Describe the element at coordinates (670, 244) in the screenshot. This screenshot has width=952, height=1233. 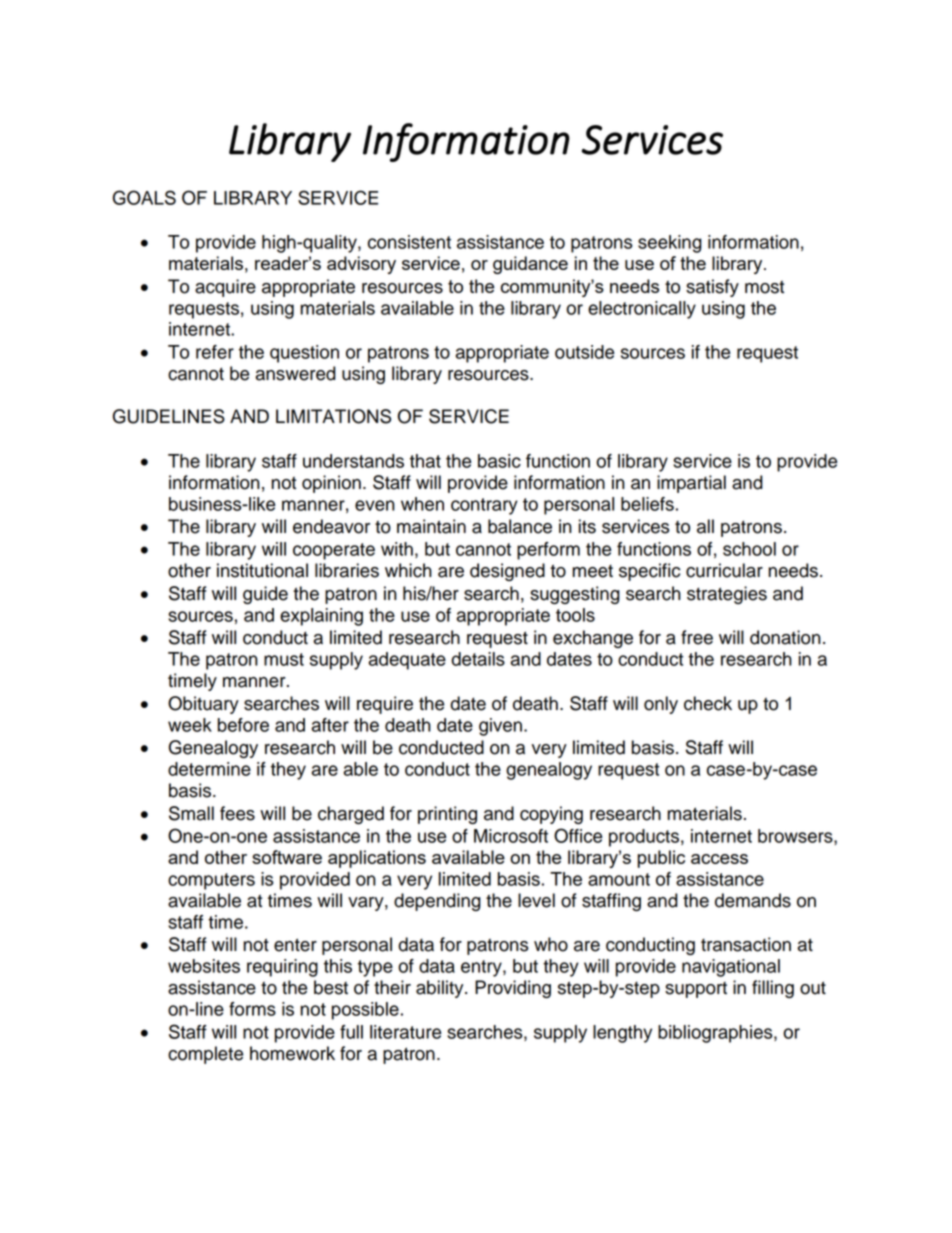
I see `seeking` at that location.
